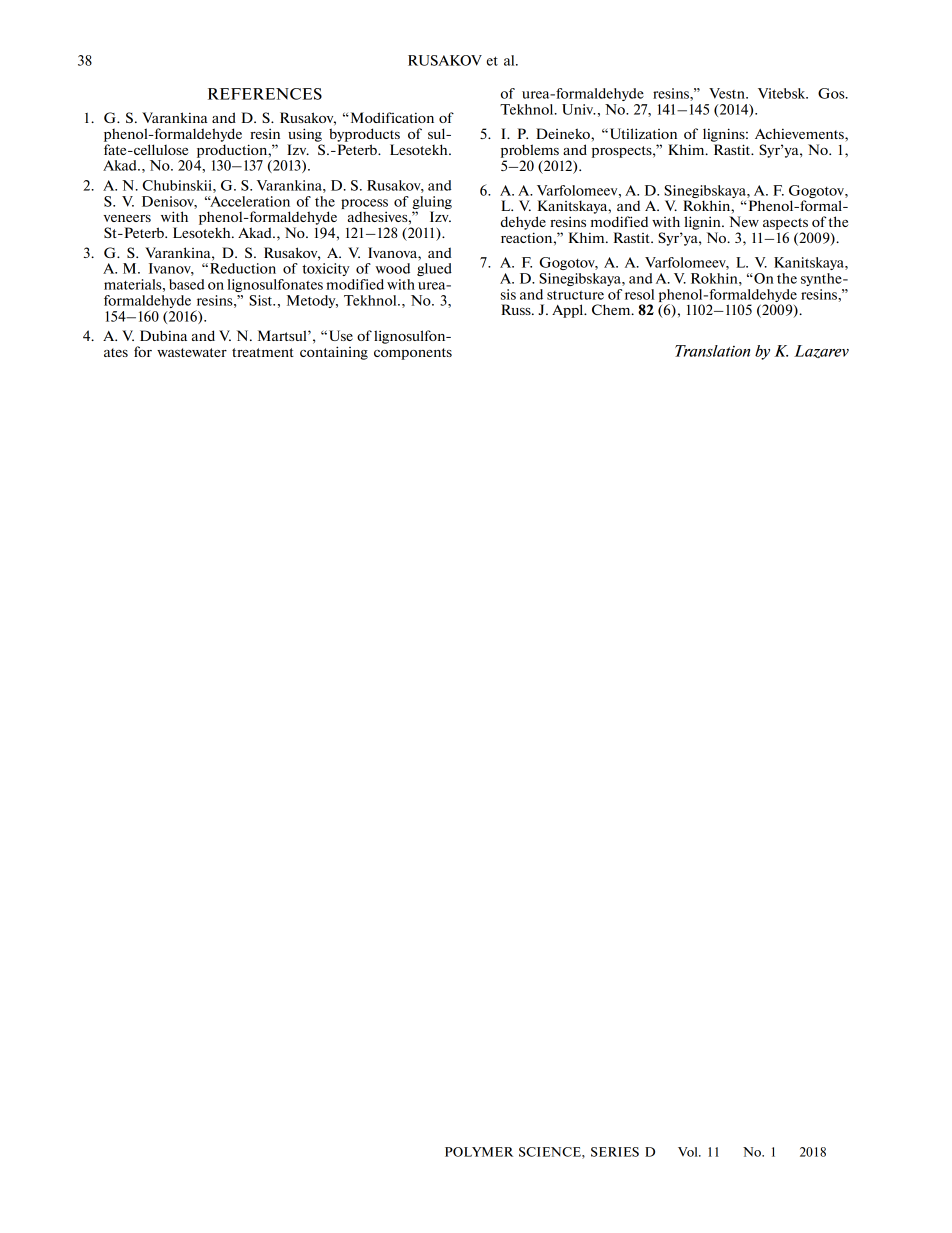  What do you see at coordinates (689, 1152) in the page?
I see `Vol` at bounding box center [689, 1152].
